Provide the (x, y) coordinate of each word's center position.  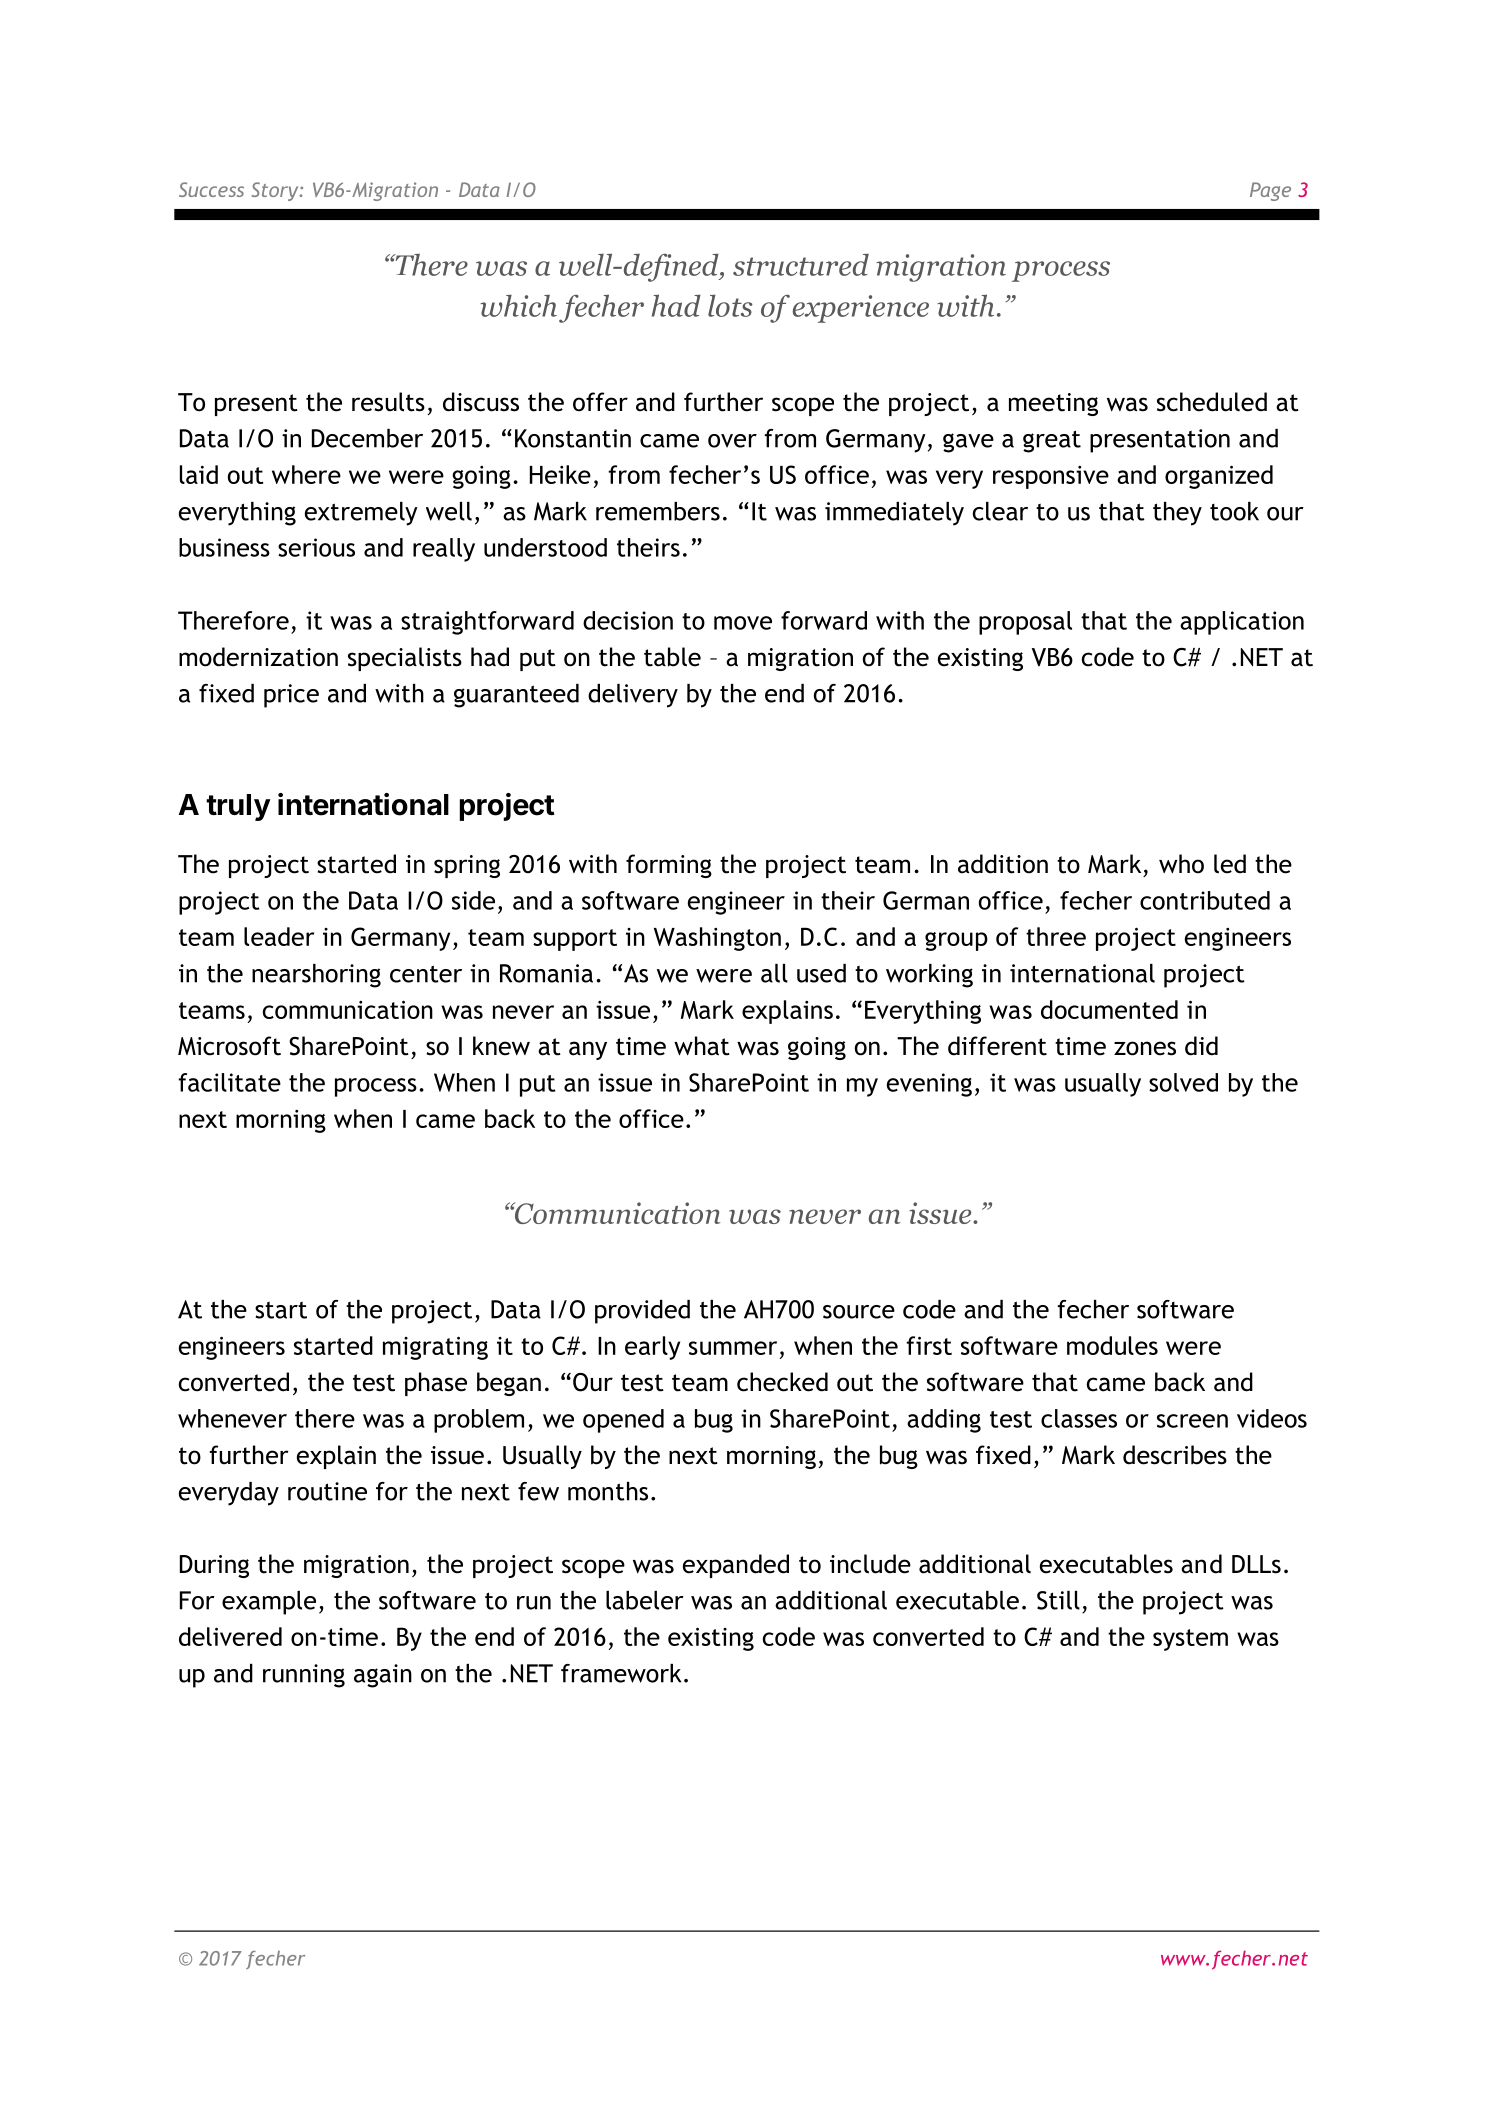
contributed (1205, 900)
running (304, 1676)
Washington (717, 939)
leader (279, 936)
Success (211, 189)
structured (801, 265)
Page (1270, 191)
